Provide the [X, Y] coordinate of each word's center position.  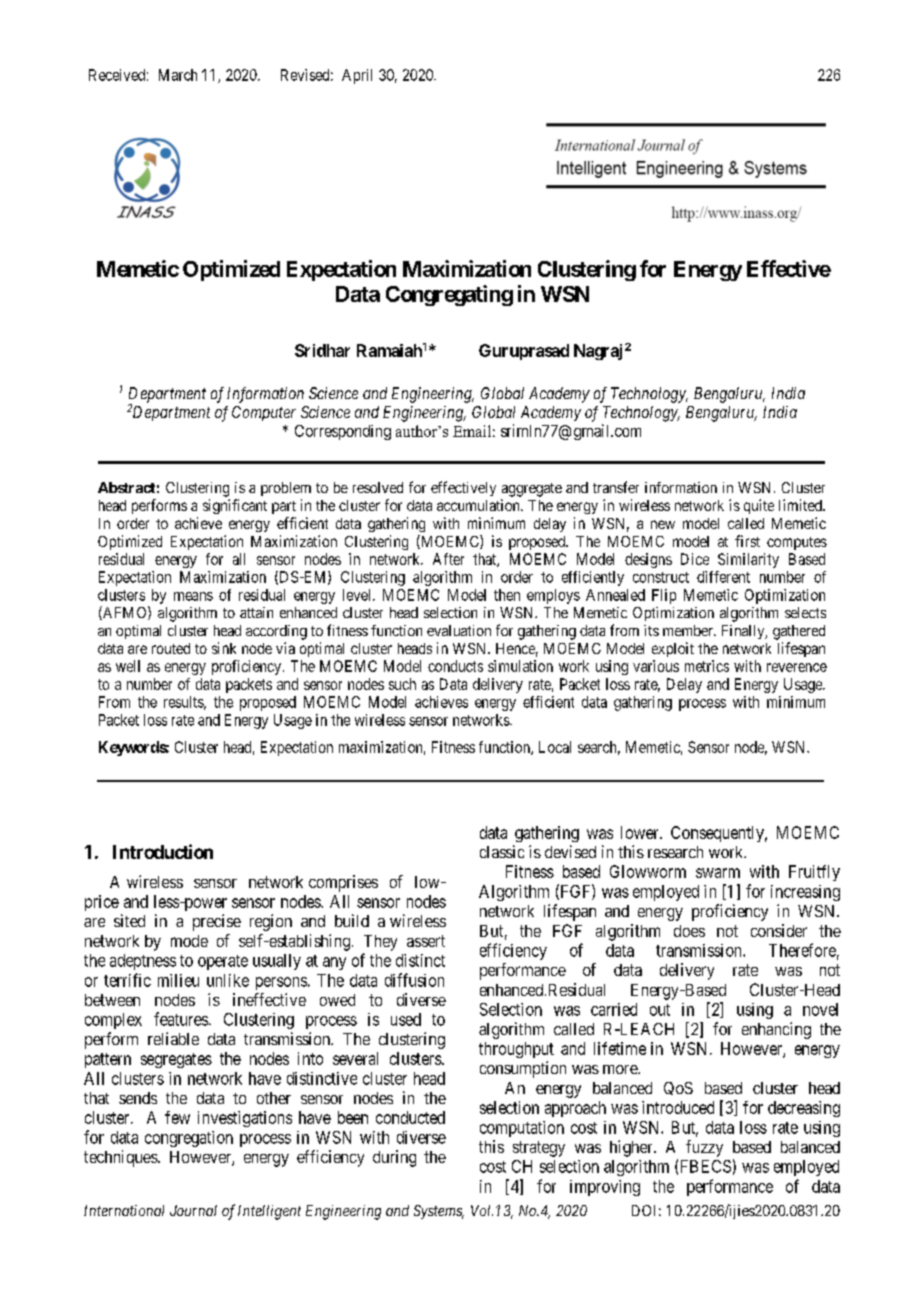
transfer [616, 487]
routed [171, 648]
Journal [193, 1210]
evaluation [459, 630]
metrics [707, 666]
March [178, 75]
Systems [439, 1212]
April [357, 76]
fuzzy [704, 1148]
